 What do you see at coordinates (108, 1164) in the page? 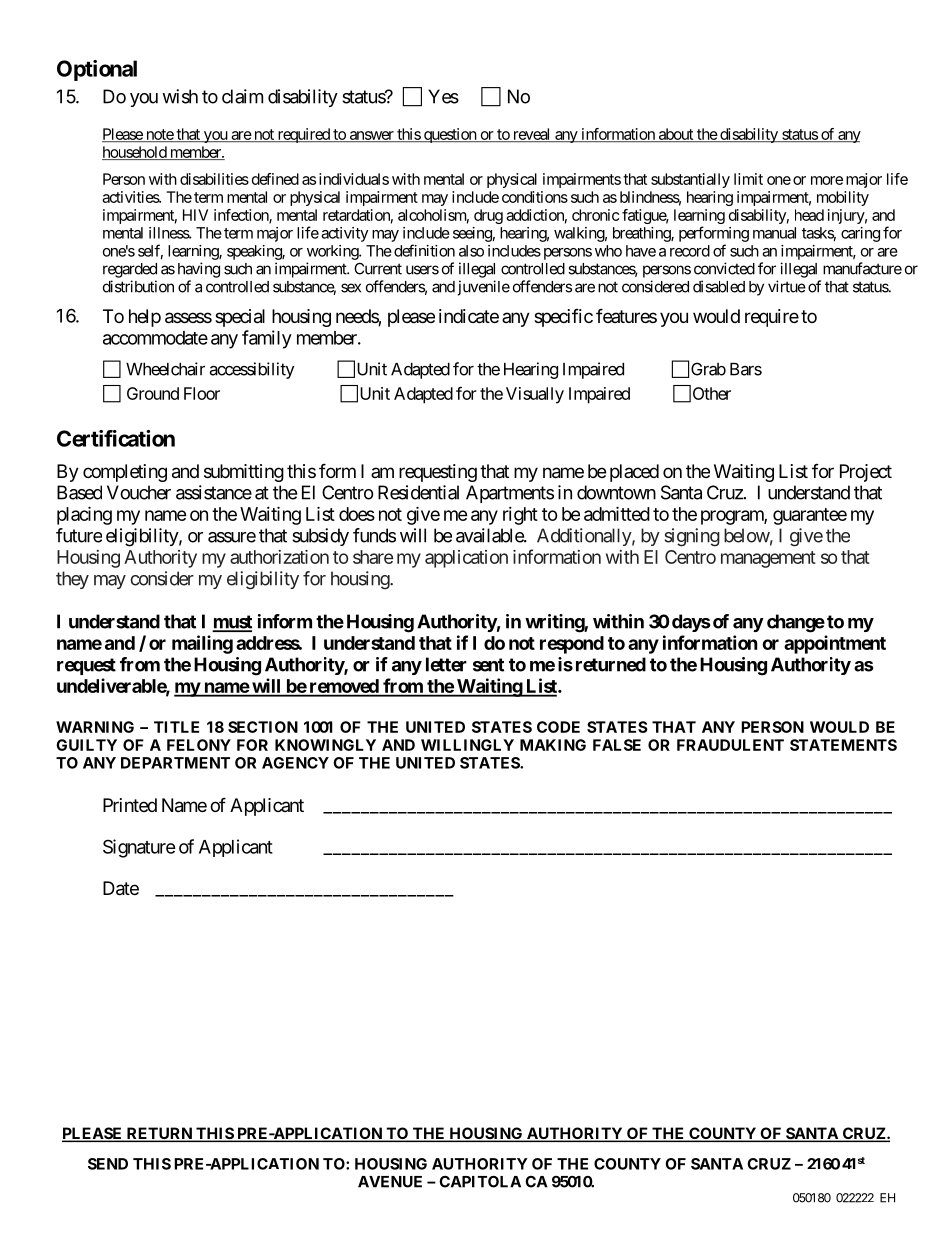
I see `SEND` at bounding box center [108, 1164].
